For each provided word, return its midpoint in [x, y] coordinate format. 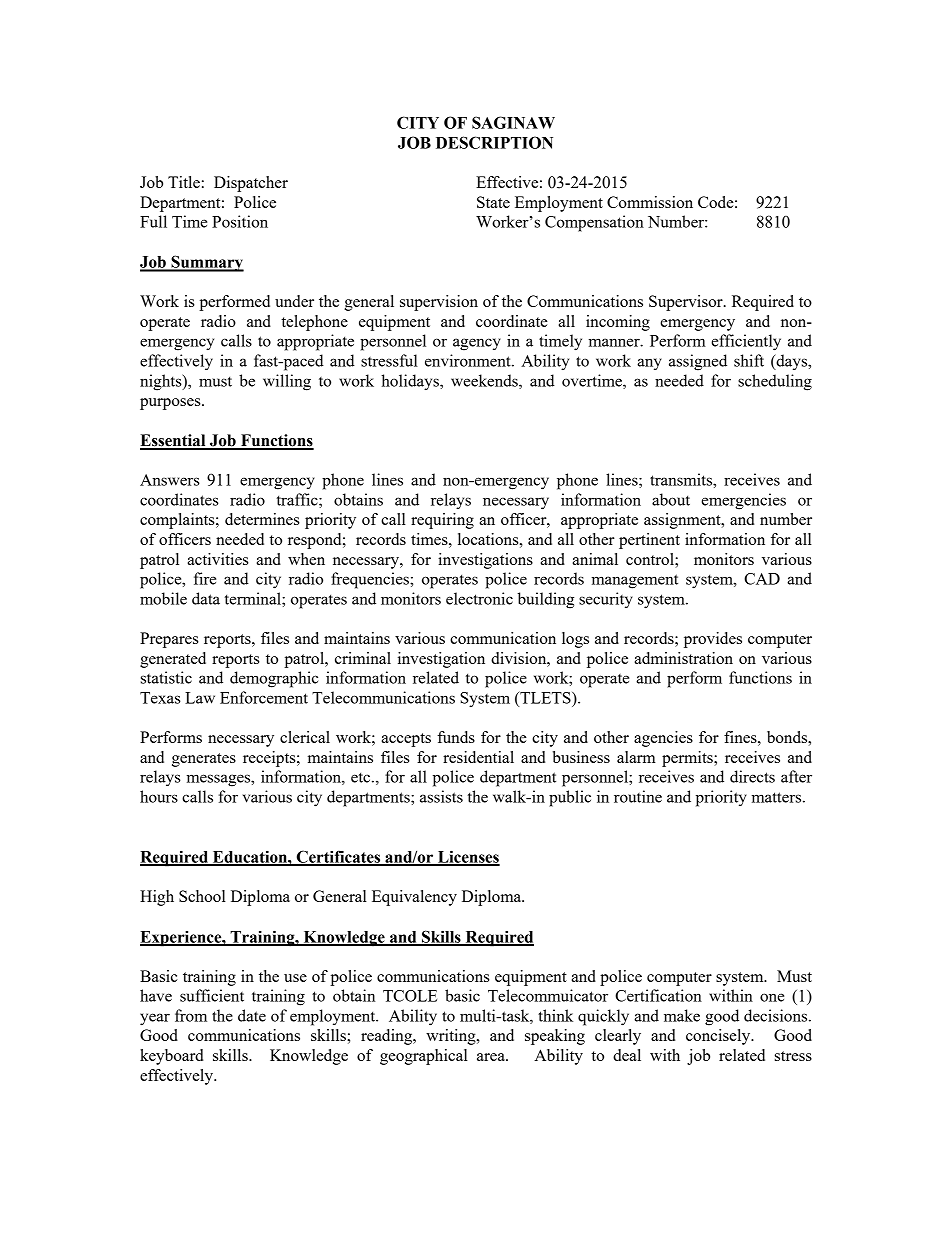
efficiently [746, 342]
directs [752, 776]
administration [683, 658]
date [252, 1015]
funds [456, 737]
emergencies [743, 501]
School [202, 896]
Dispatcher [251, 184]
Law [200, 698]
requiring [442, 521]
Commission [650, 202]
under [294, 301]
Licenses [468, 857]
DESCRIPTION [494, 142]
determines [262, 519]
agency [477, 344]
